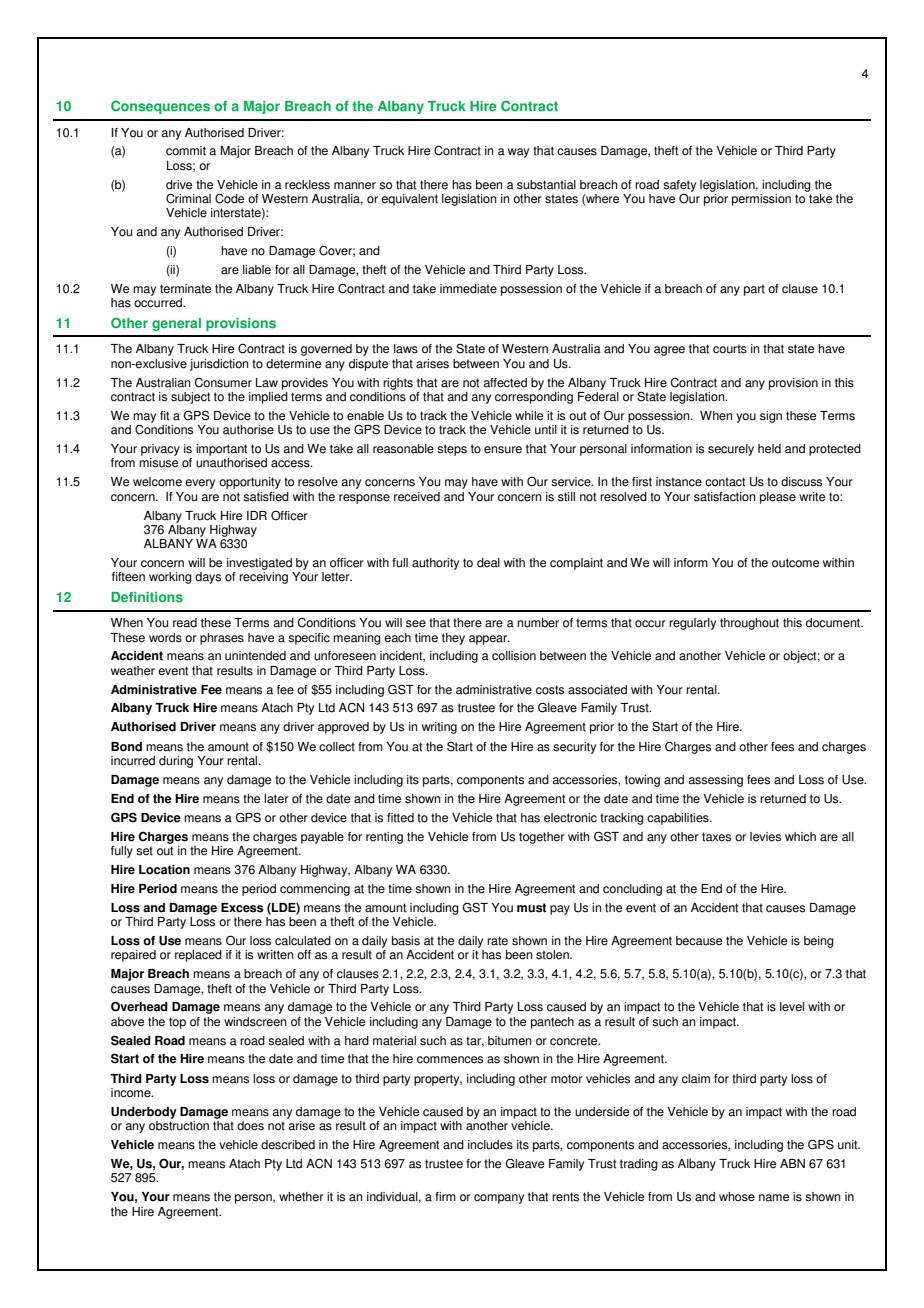 This image has height=1308, width=924. What do you see at coordinates (771, 417) in the image?
I see `sign` at bounding box center [771, 417].
